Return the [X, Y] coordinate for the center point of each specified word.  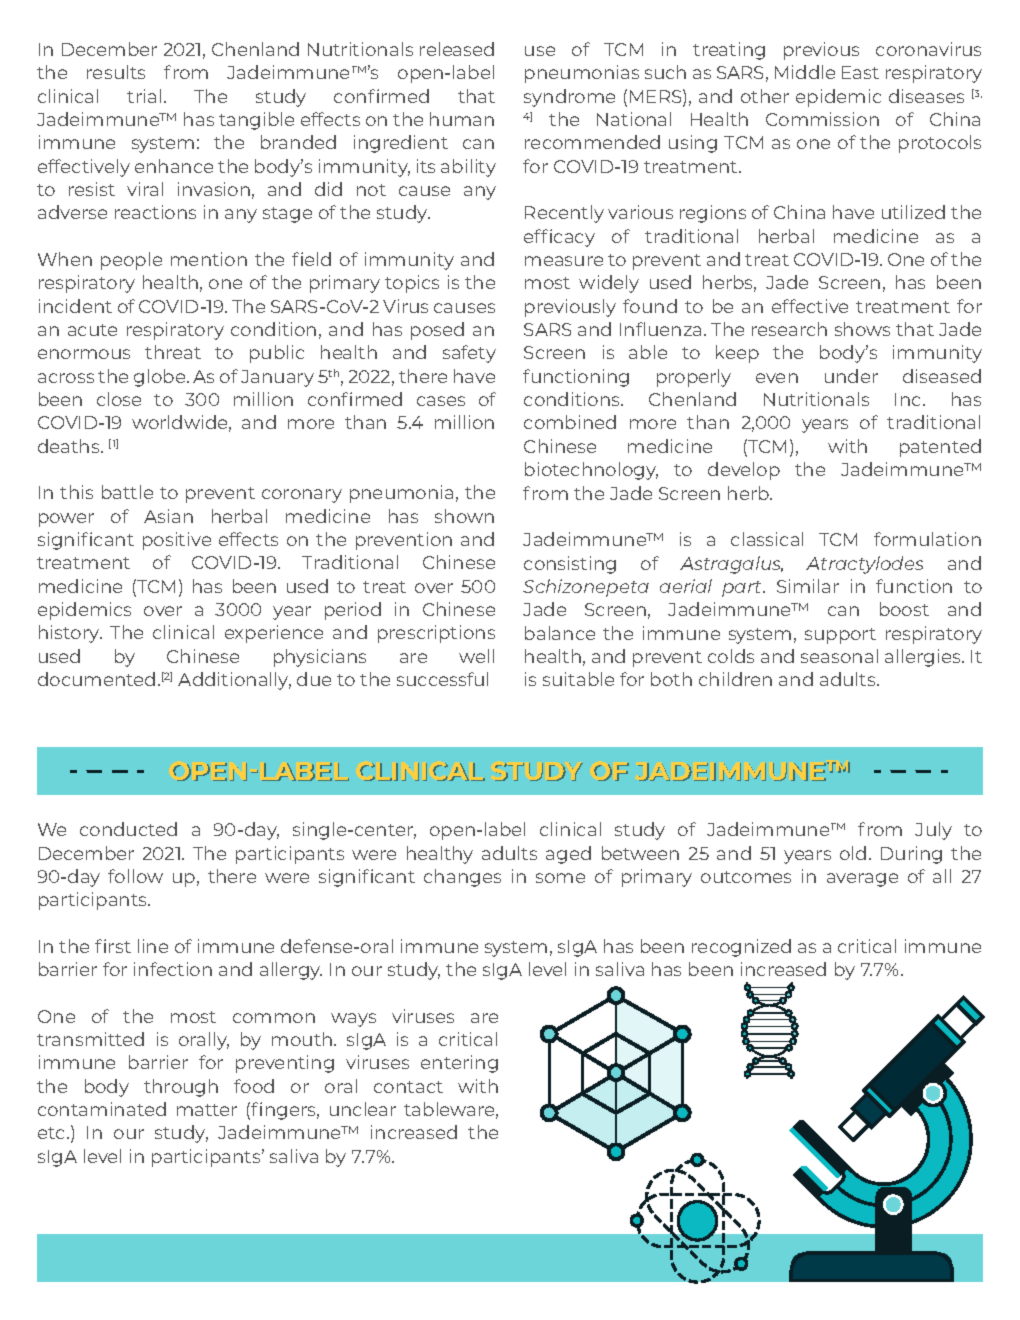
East [860, 72]
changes [462, 878]
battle [127, 492]
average [862, 880]
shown [464, 516]
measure [564, 261]
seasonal [839, 656]
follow [135, 876]
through [181, 1088]
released [457, 49]
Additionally [234, 681]
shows [862, 329]
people [131, 261]
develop [744, 471]
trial [144, 96]
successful [442, 679]
